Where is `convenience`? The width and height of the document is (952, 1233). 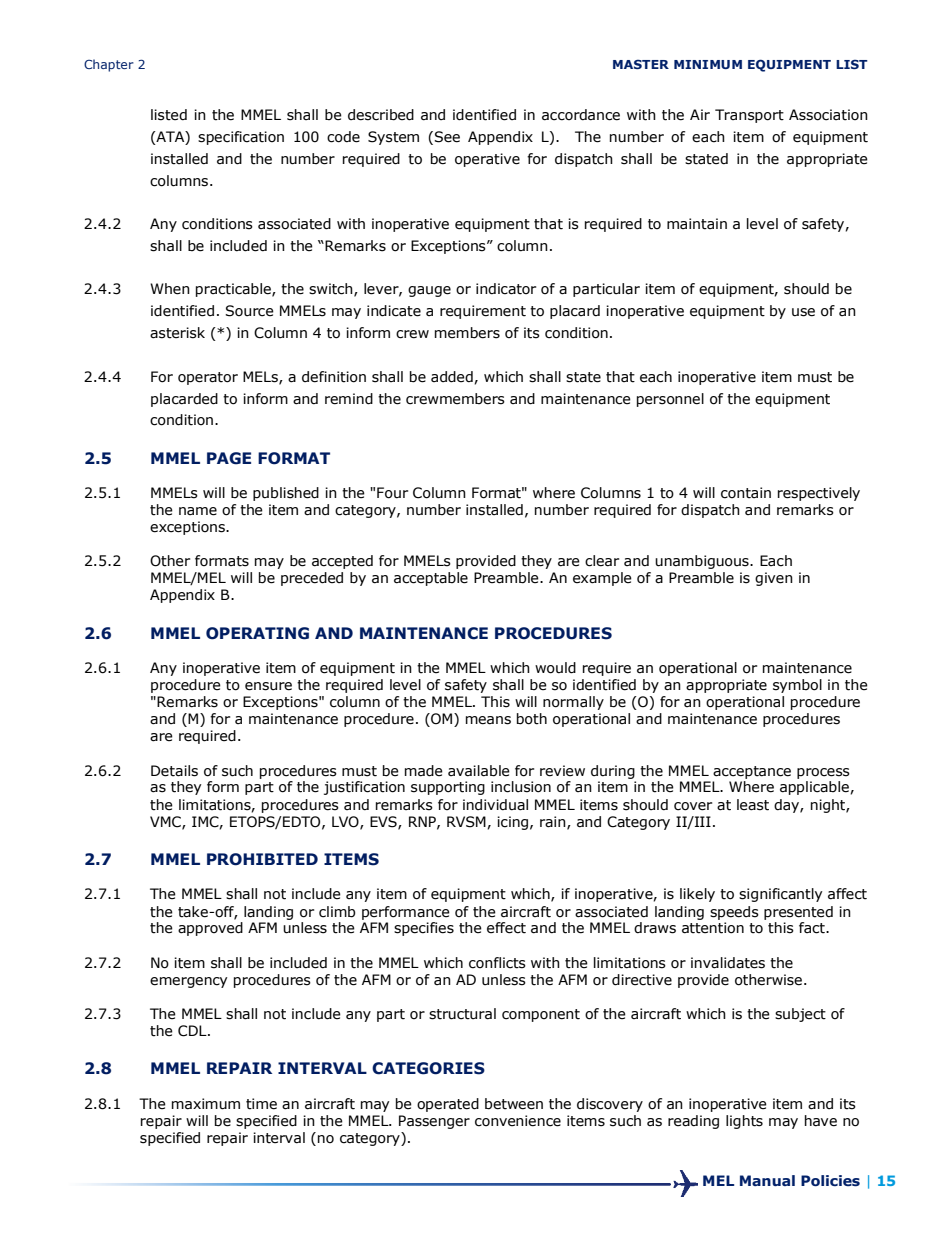
convenience is located at coordinates (518, 1121).
